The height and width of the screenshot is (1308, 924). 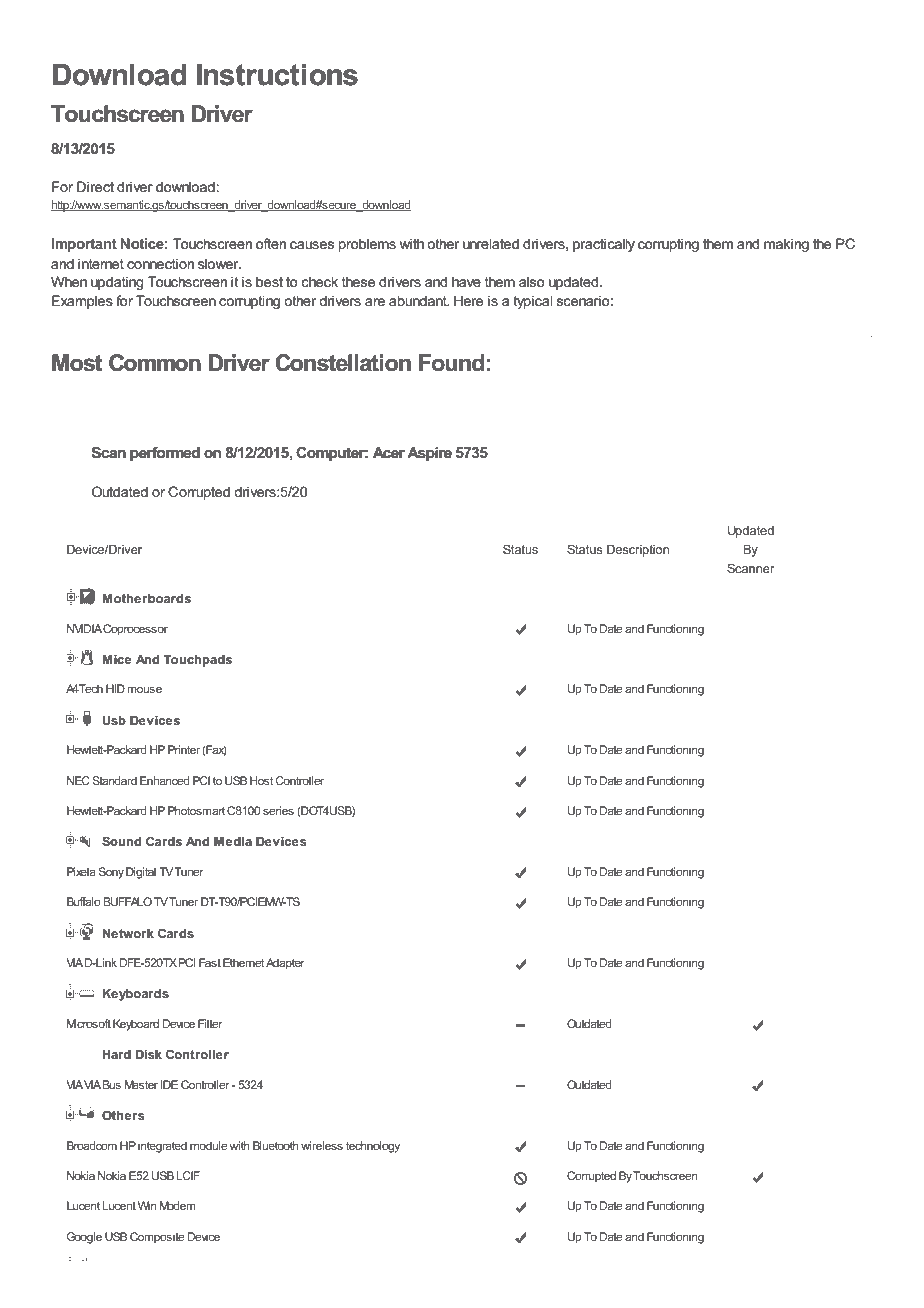 What do you see at coordinates (277, 74) in the screenshot?
I see `Instructions` at bounding box center [277, 74].
